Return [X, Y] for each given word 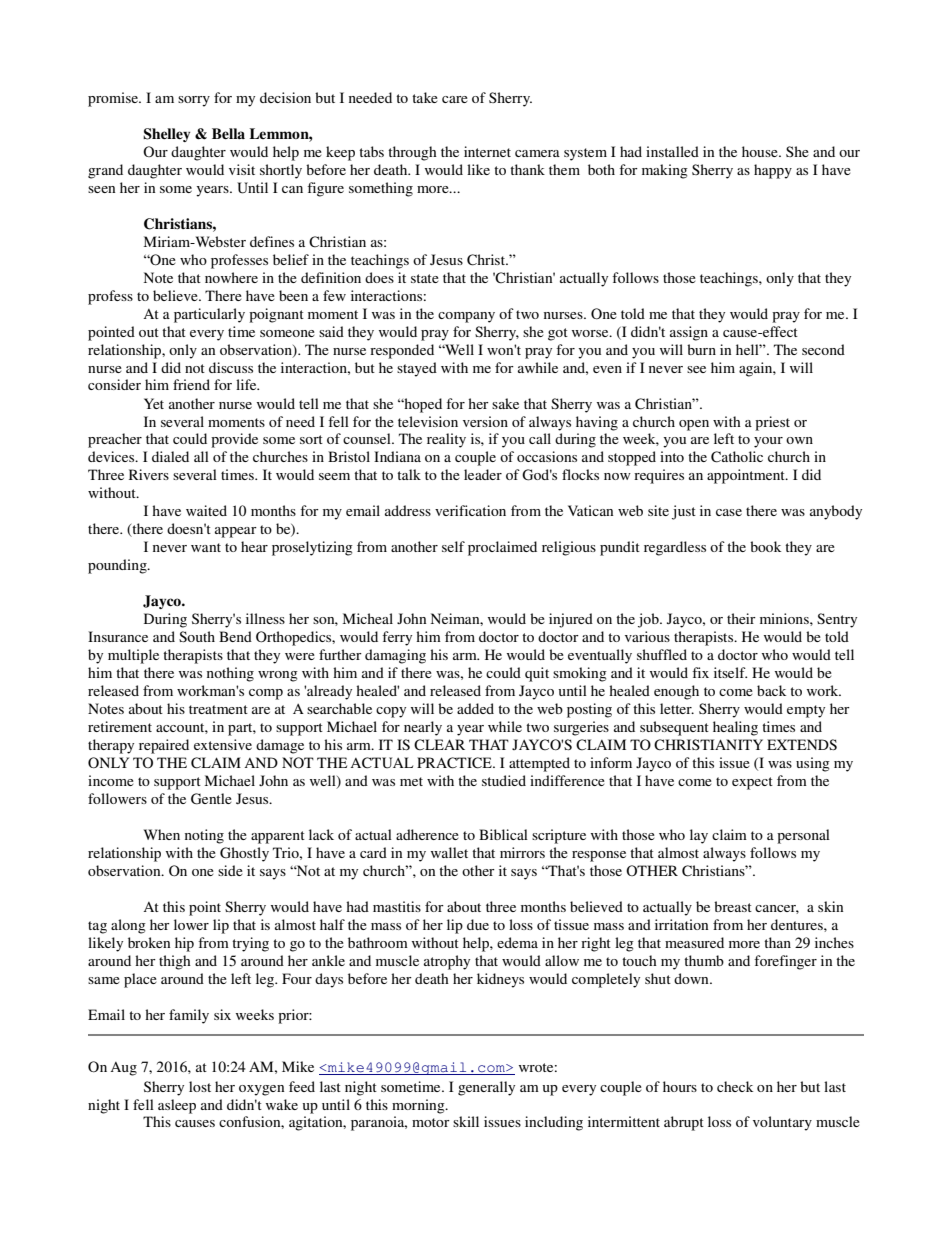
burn [701, 349]
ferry [397, 638]
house [761, 151]
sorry [194, 101]
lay [699, 836]
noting [204, 836]
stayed [417, 369]
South [197, 636]
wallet [449, 852]
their [741, 618]
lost [200, 1086]
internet [487, 151]
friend [191, 384]
